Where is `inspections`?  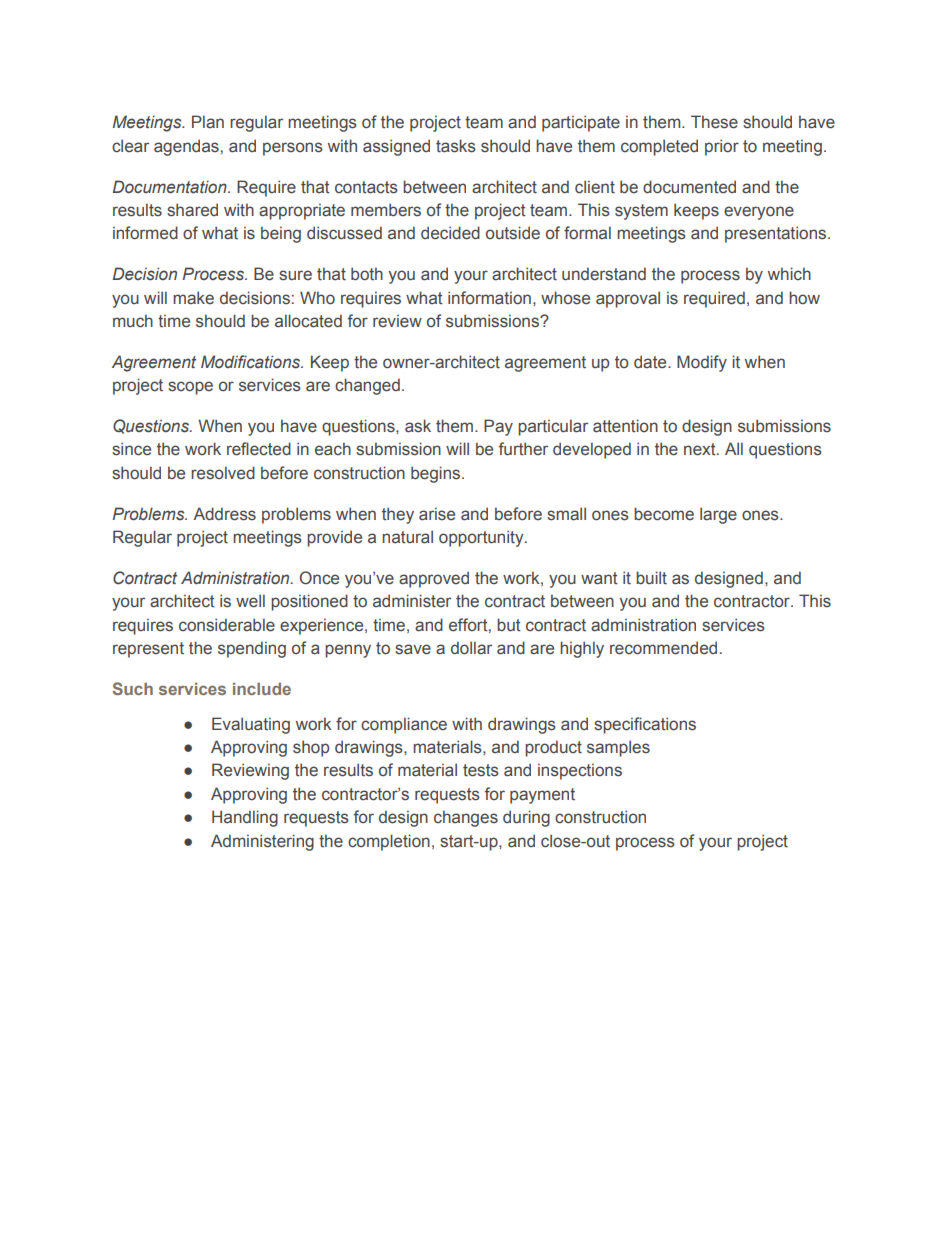
inspections is located at coordinates (580, 771).
